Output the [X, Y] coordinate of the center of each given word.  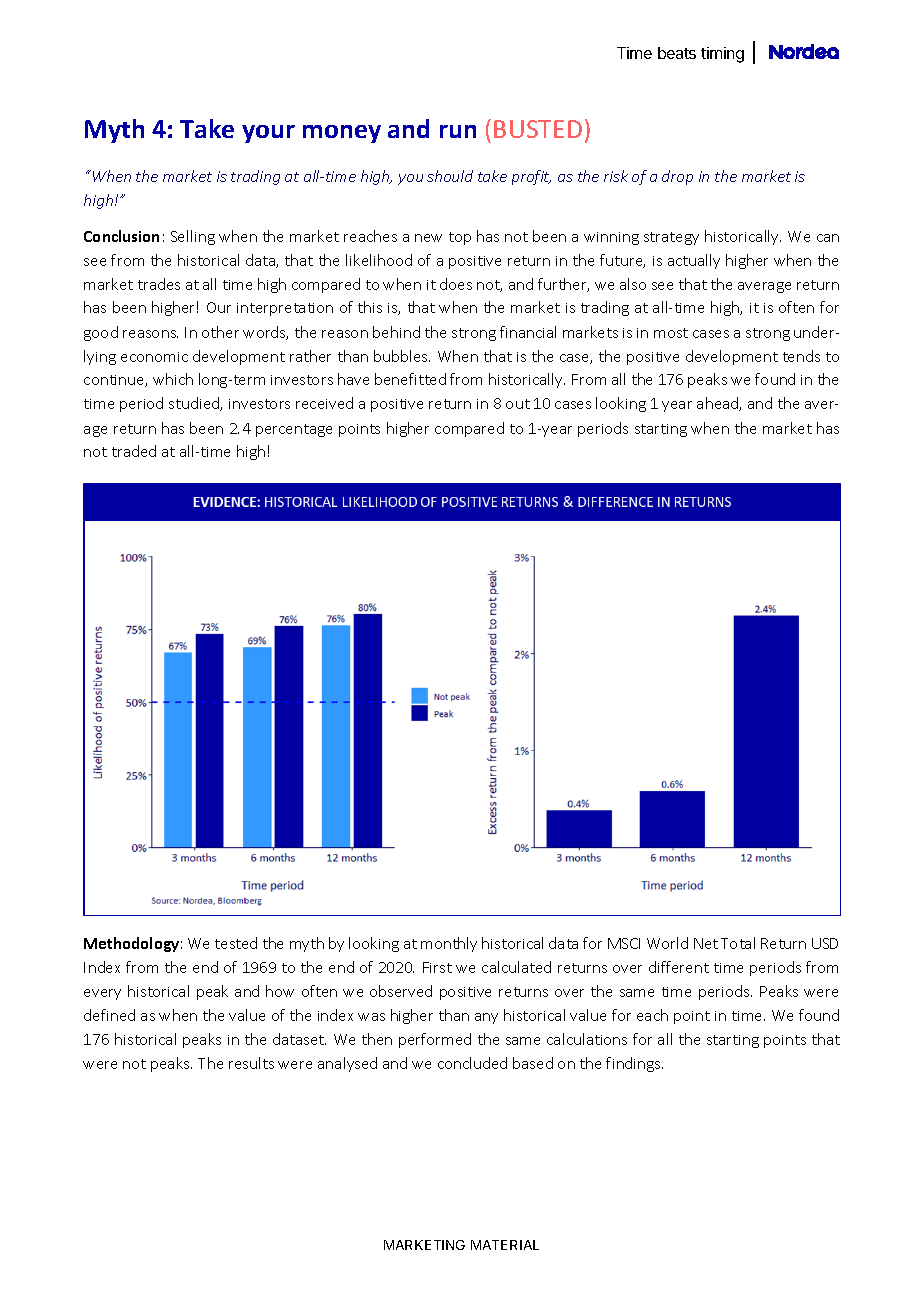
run [458, 131]
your [268, 134]
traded [134, 451]
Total [738, 943]
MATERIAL [505, 1245]
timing [722, 55]
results [251, 1063]
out [518, 404]
